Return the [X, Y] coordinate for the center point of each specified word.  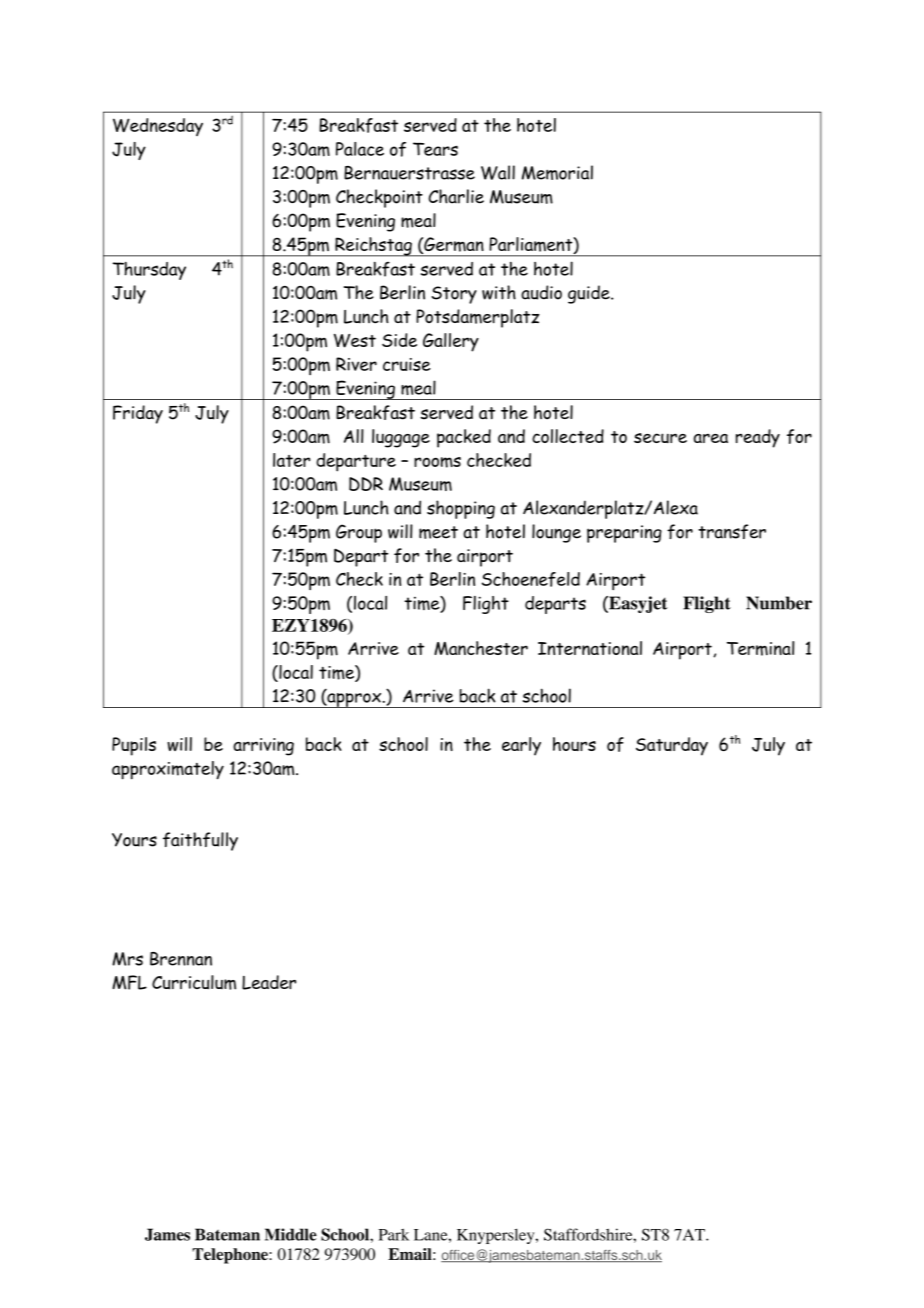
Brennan [181, 959]
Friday [138, 414]
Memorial [557, 172]
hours [574, 744]
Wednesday [158, 127]
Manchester [481, 648]
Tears [435, 149]
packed [464, 438]
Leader [269, 982]
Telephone [231, 1256]
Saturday [672, 746]
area [711, 438]
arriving [263, 747]
